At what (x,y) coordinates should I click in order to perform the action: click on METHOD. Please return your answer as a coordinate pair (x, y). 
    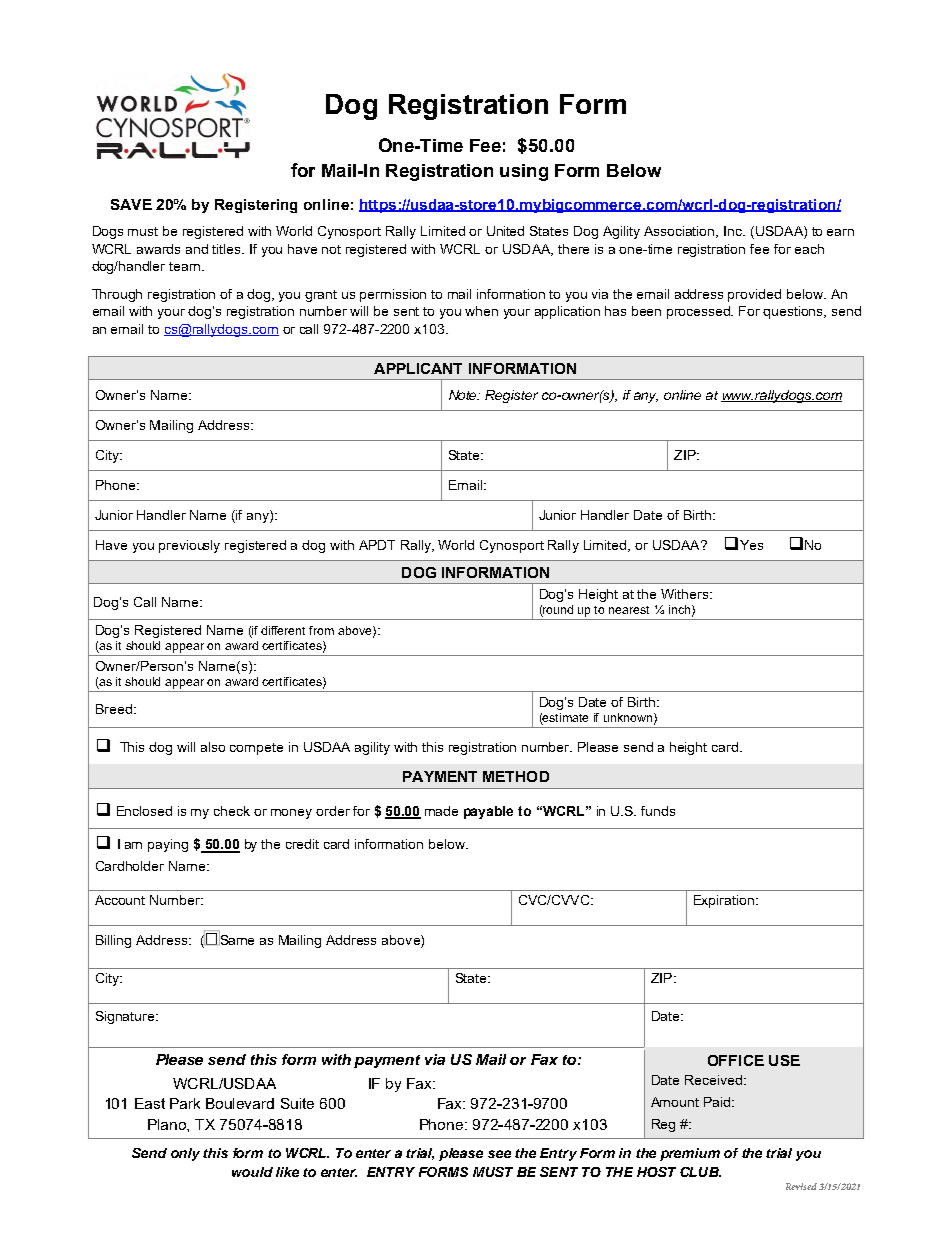
    Looking at the image, I should click on (516, 776).
